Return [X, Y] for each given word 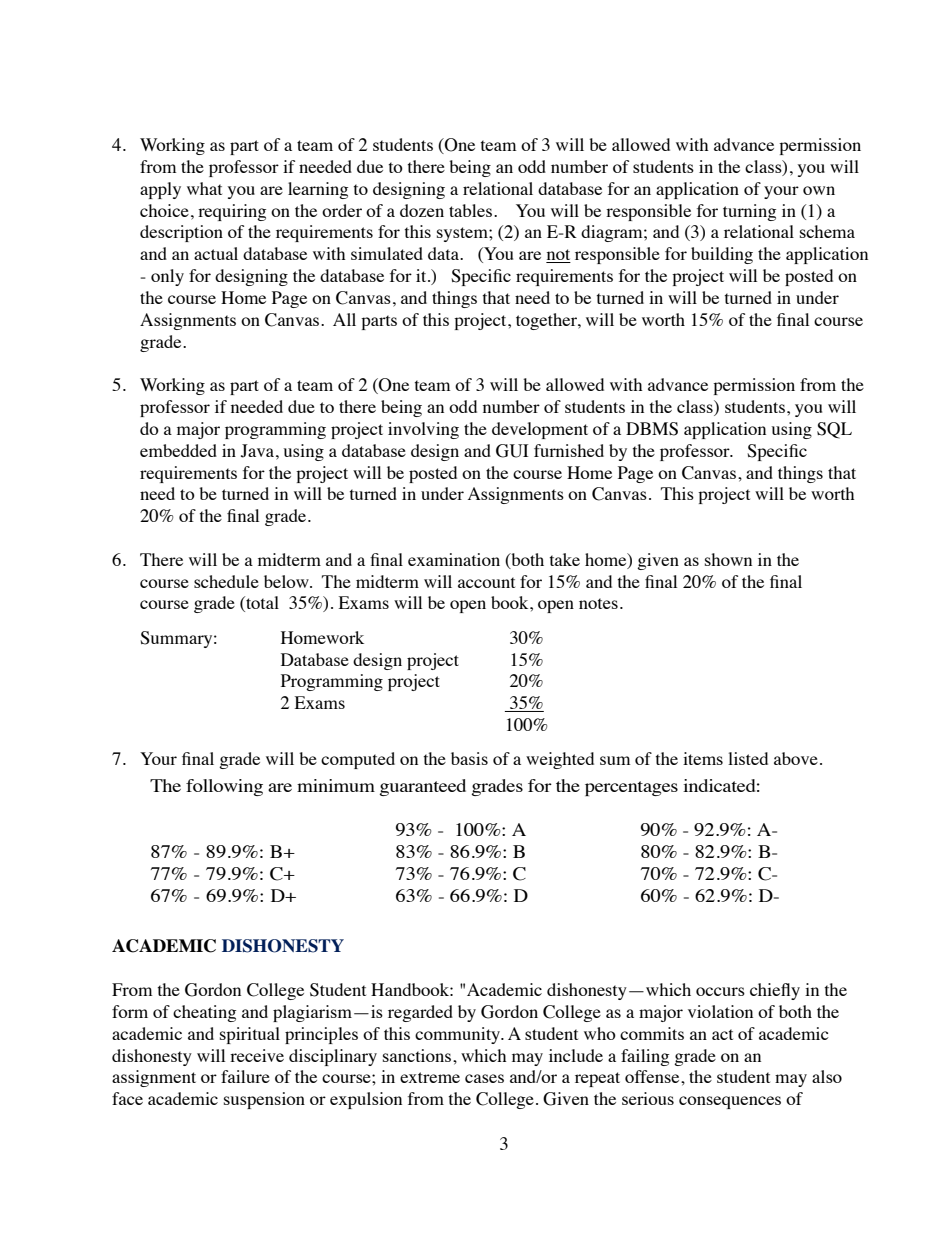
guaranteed [422, 787]
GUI [512, 451]
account [486, 582]
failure [245, 1076]
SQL [834, 430]
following [224, 787]
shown [728, 559]
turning [749, 212]
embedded [178, 450]
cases [484, 1078]
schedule [226, 581]
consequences [730, 1102]
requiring [232, 212]
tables [470, 210]
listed [748, 758]
